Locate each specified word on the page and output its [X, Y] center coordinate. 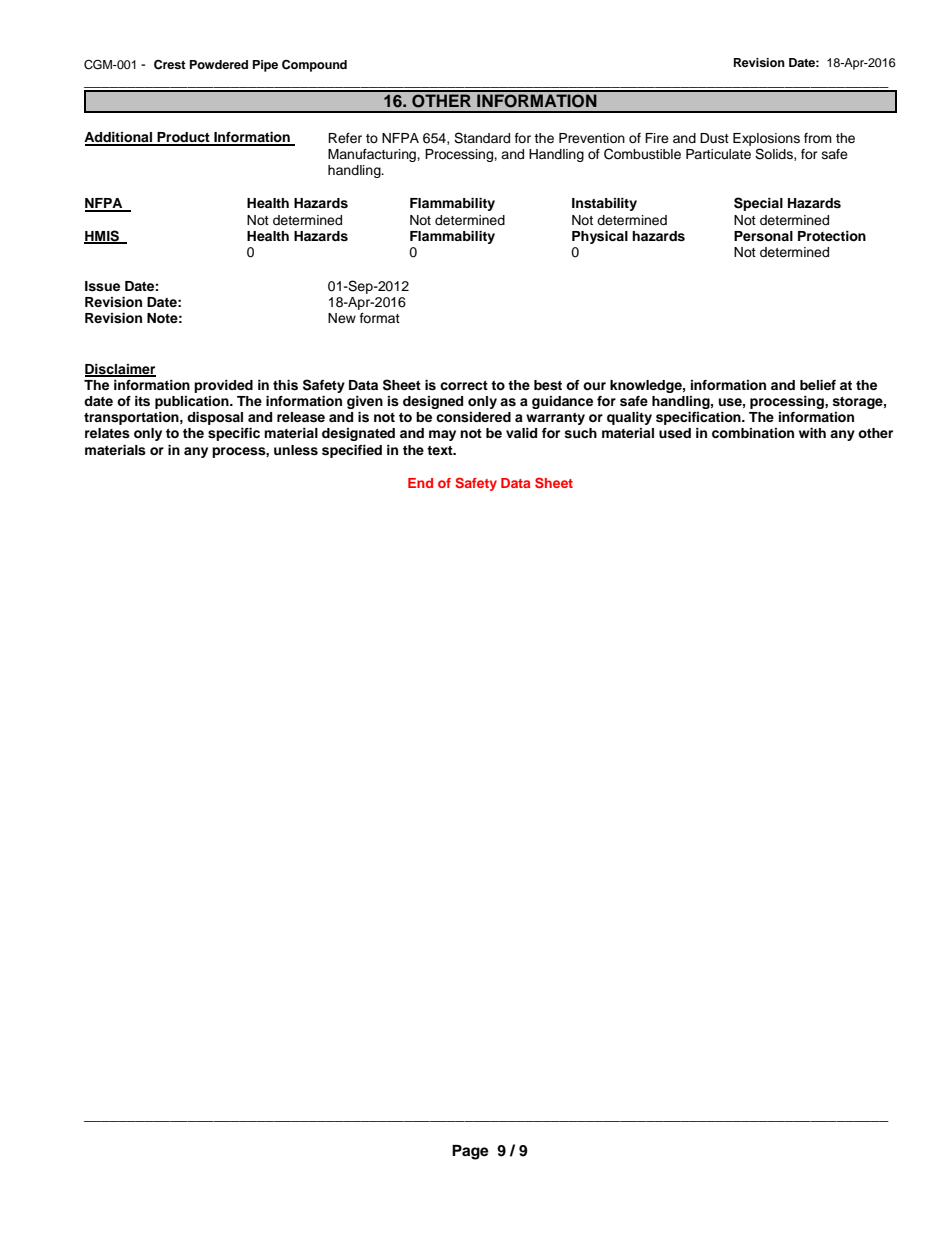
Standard [482, 138]
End [420, 483]
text [441, 450]
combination [753, 433]
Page [470, 1152]
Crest [170, 65]
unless [296, 450]
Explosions [766, 139]
